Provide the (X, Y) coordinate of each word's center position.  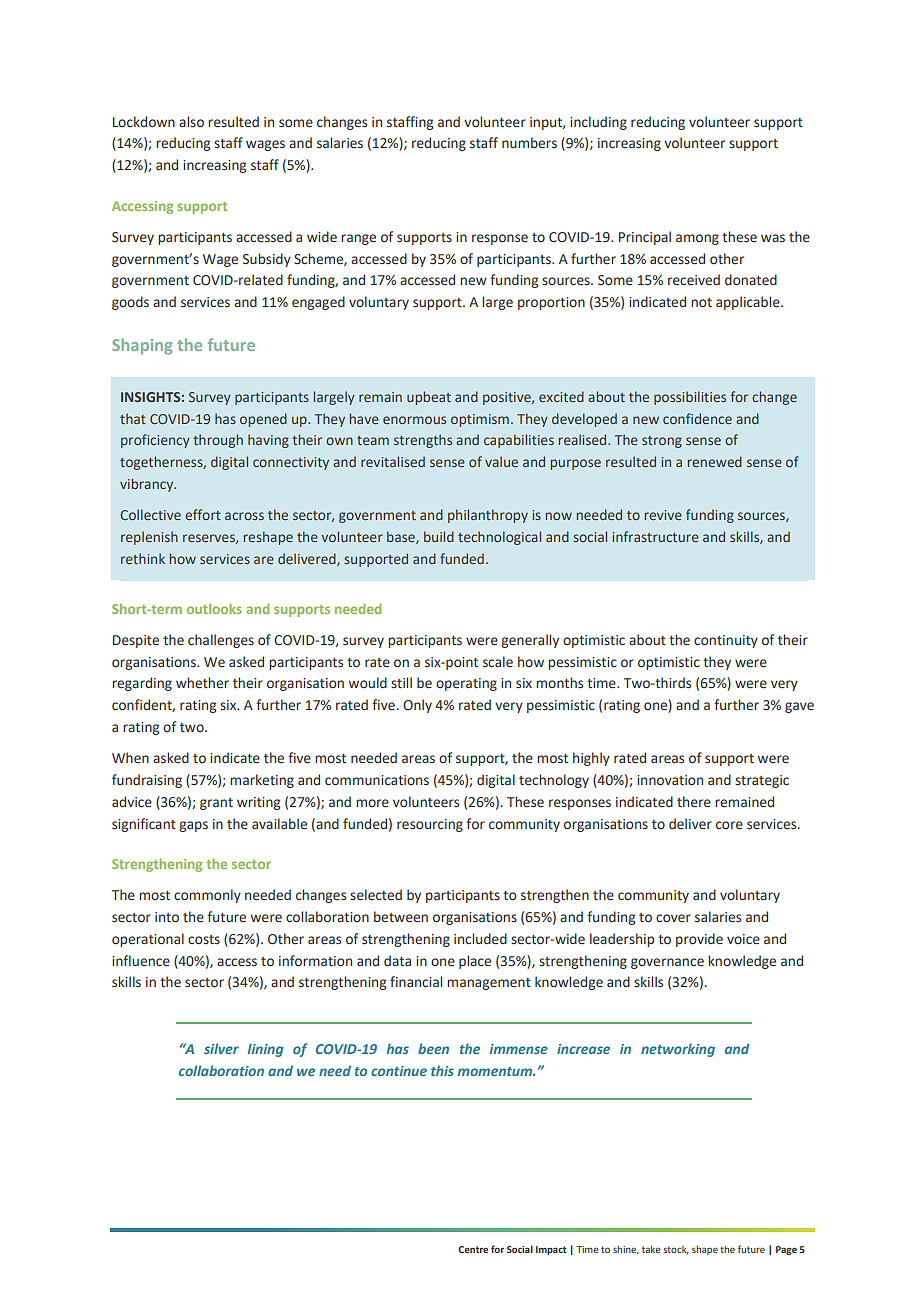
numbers (529, 142)
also (191, 122)
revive (663, 515)
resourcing (430, 825)
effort (203, 514)
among (697, 239)
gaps (193, 826)
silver (221, 1048)
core (729, 825)
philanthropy (488, 516)
